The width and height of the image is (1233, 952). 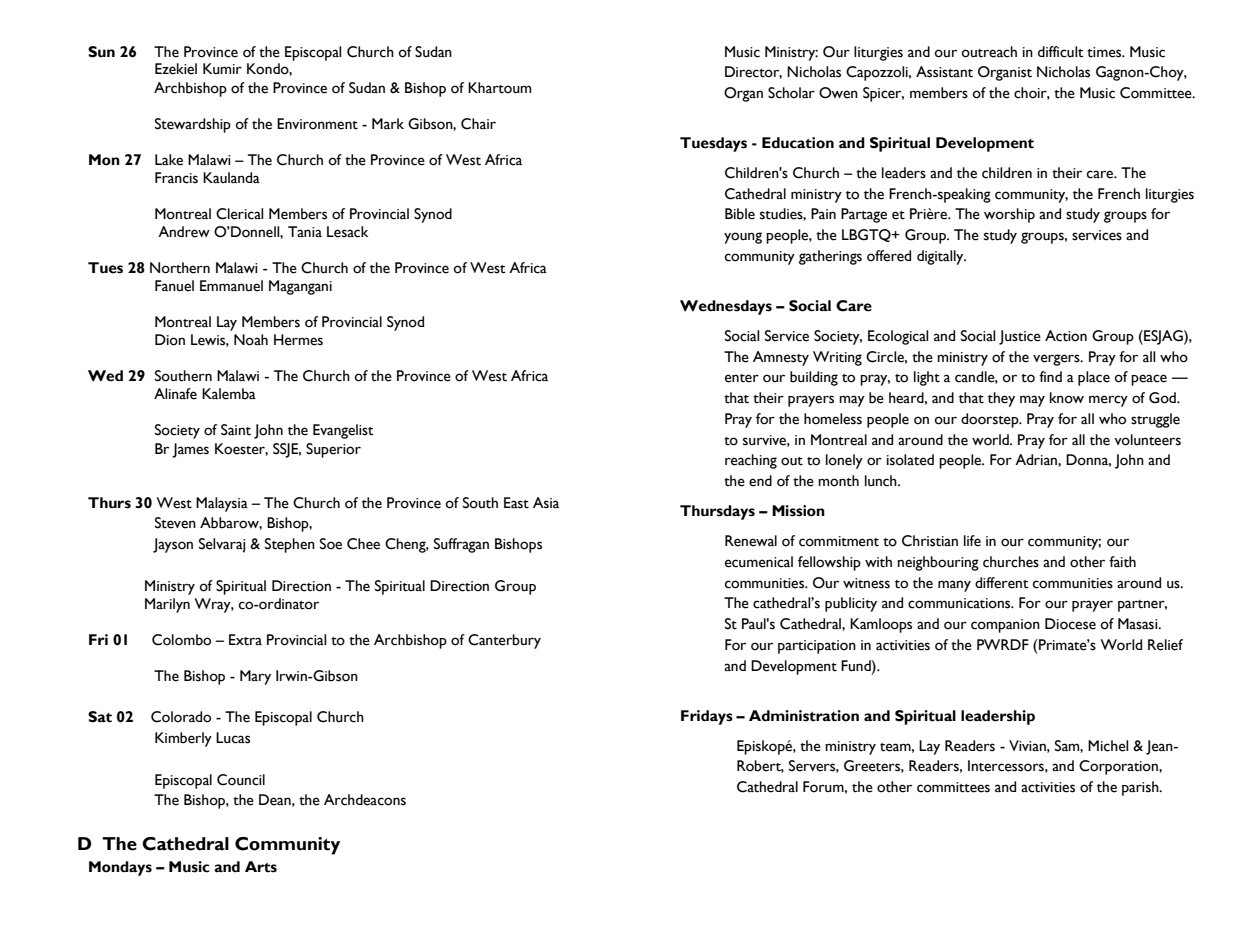 I want to click on Arts, so click(x=261, y=867).
